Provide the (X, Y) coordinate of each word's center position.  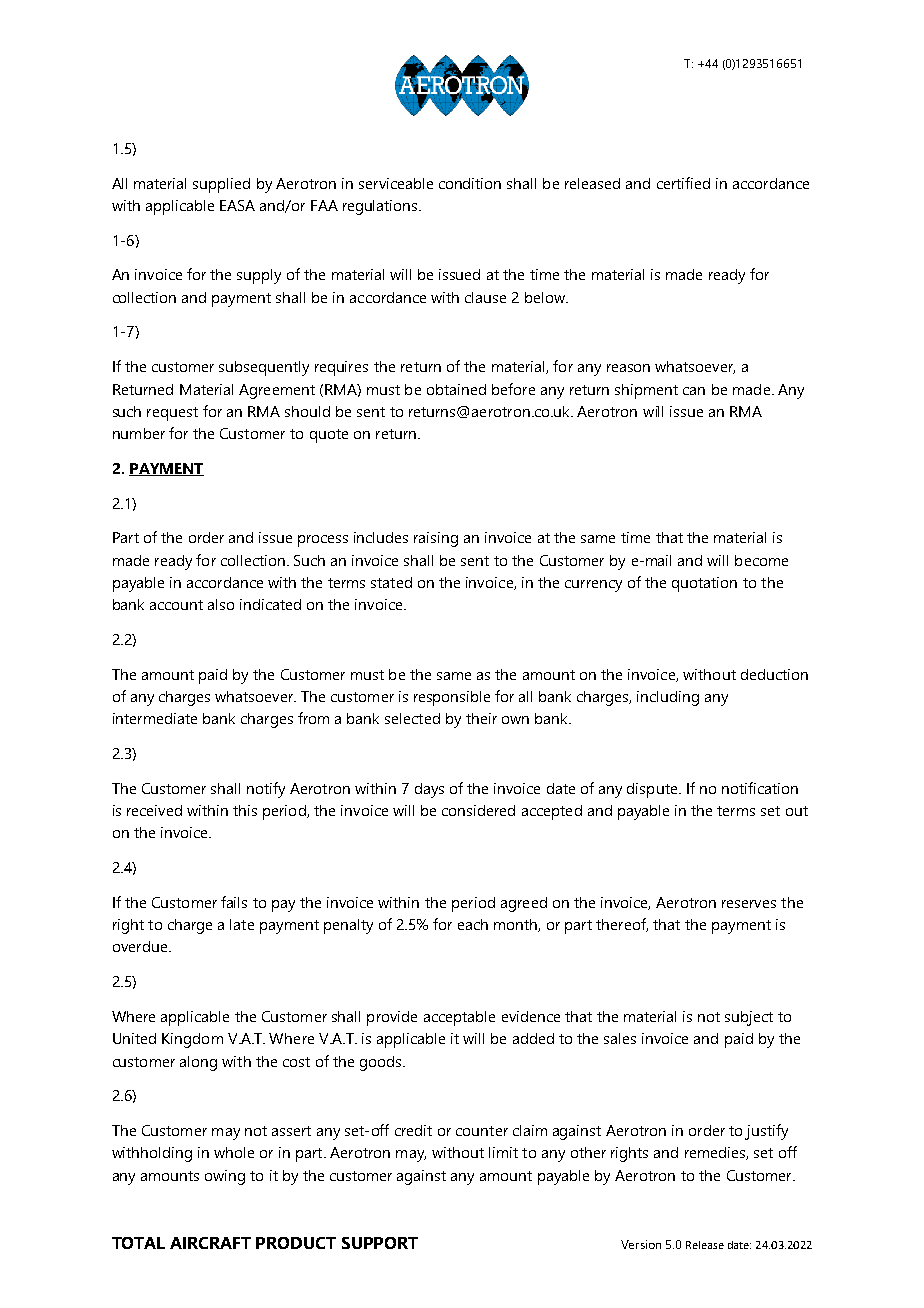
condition (470, 183)
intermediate (155, 718)
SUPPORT (380, 1243)
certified (683, 183)
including (668, 698)
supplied (221, 185)
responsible (452, 698)
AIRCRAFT (210, 1243)
